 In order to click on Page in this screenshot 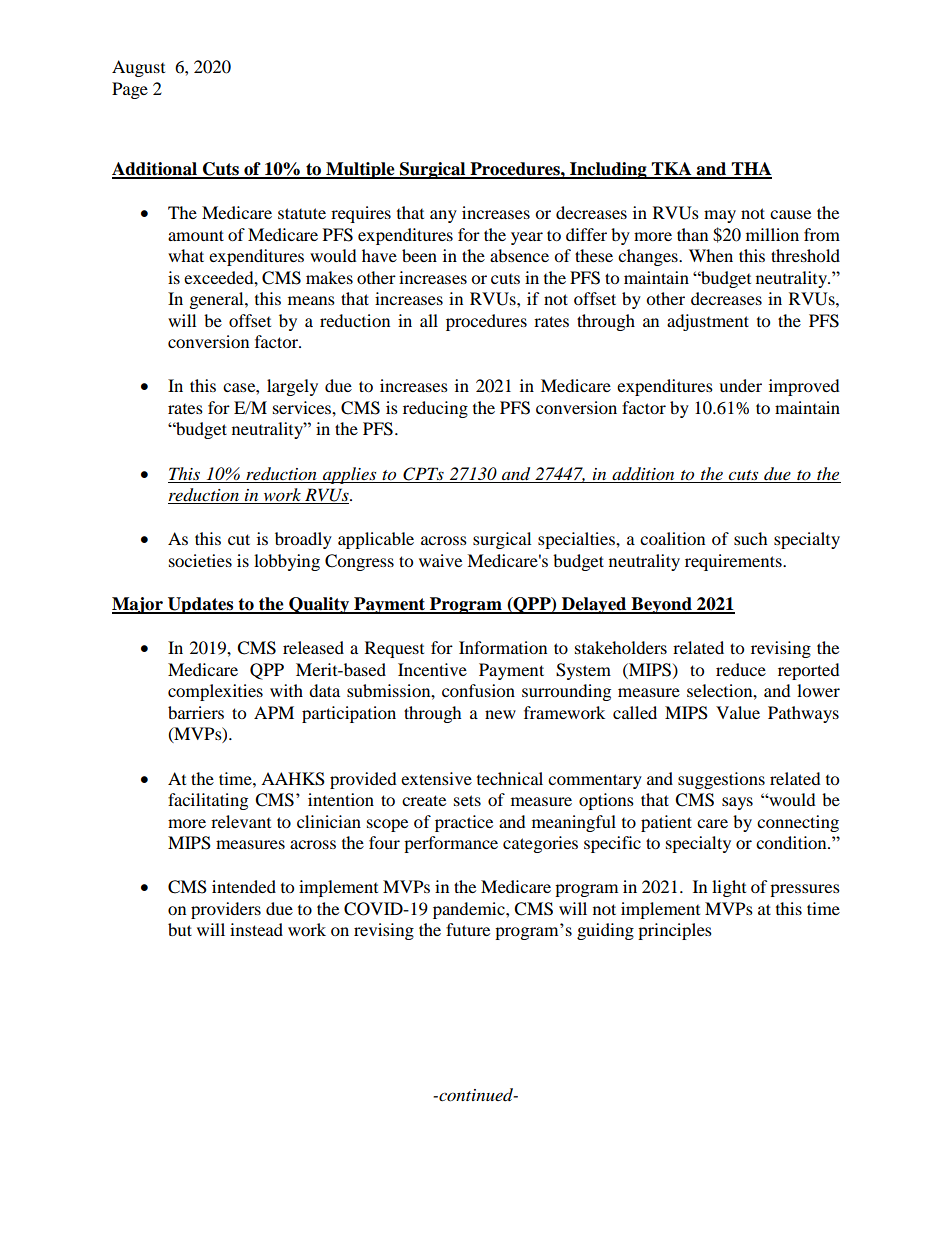, I will do `click(130, 90)`.
